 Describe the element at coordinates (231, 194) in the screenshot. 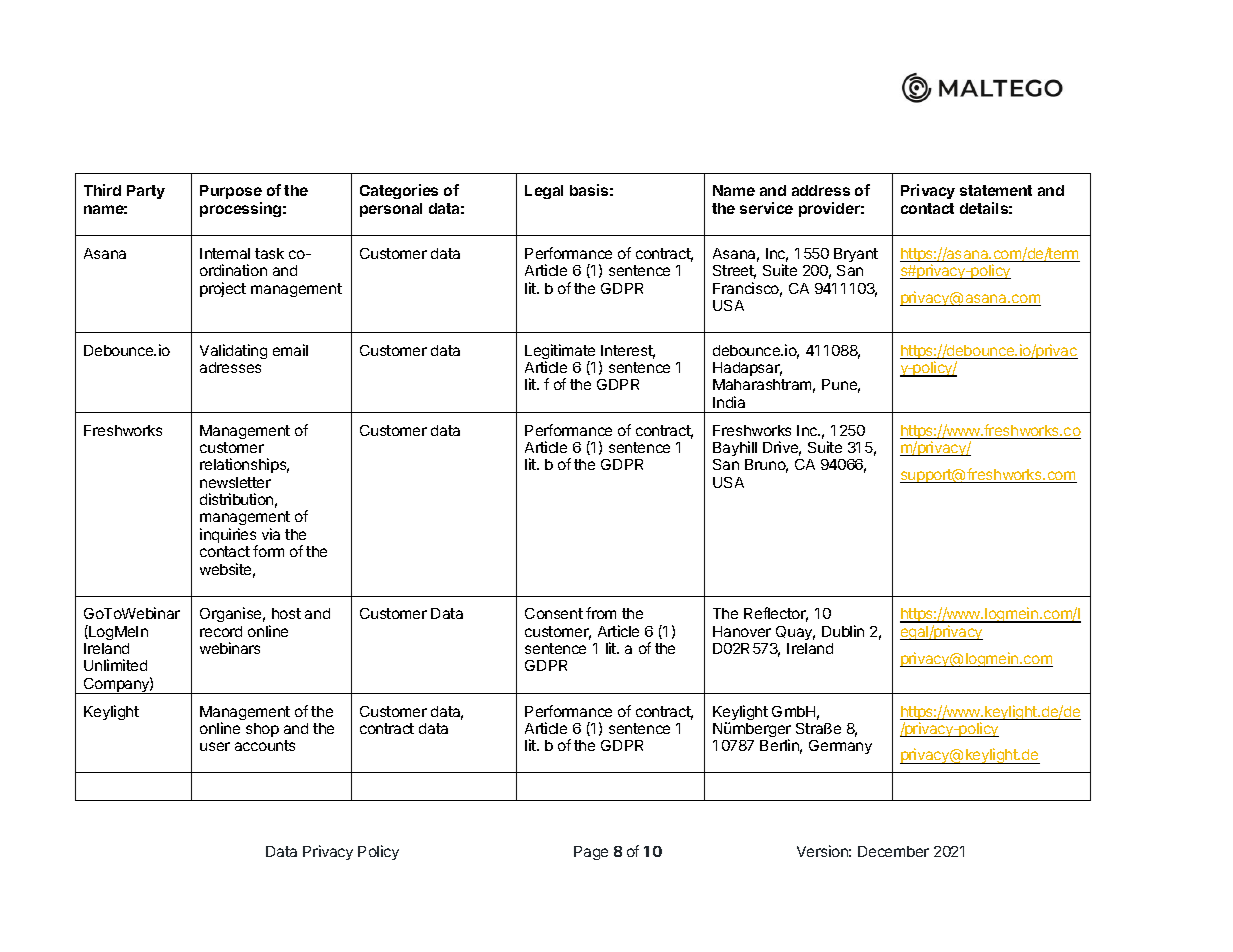

I see `Purpose` at that location.
